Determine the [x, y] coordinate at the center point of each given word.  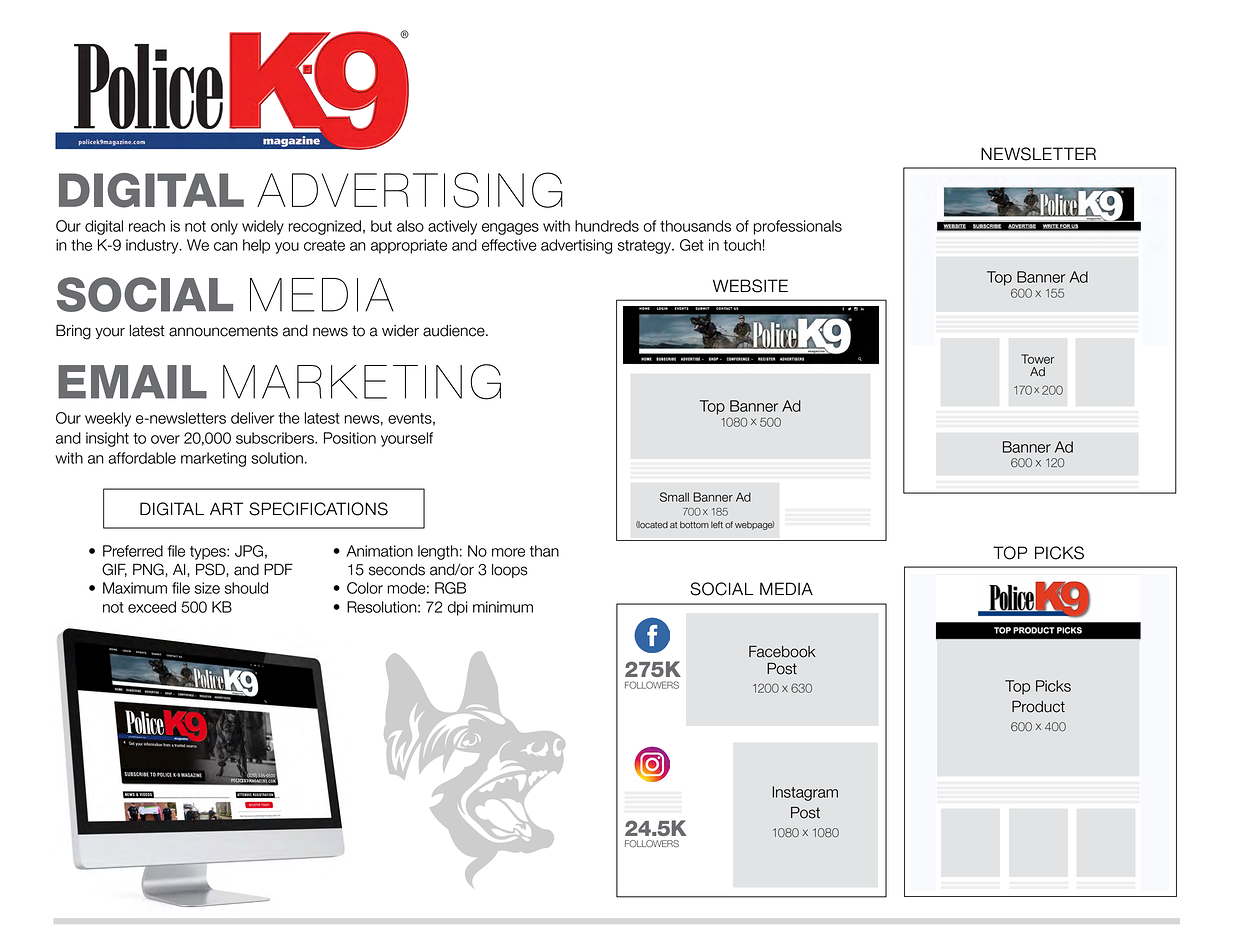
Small [674, 497]
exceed [152, 607]
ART [226, 508]
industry [153, 246]
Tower [1037, 359]
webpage [754, 525]
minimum [503, 607]
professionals [798, 227]
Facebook [782, 652]
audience [455, 331]
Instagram [805, 793]
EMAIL [132, 382]
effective [509, 245]
